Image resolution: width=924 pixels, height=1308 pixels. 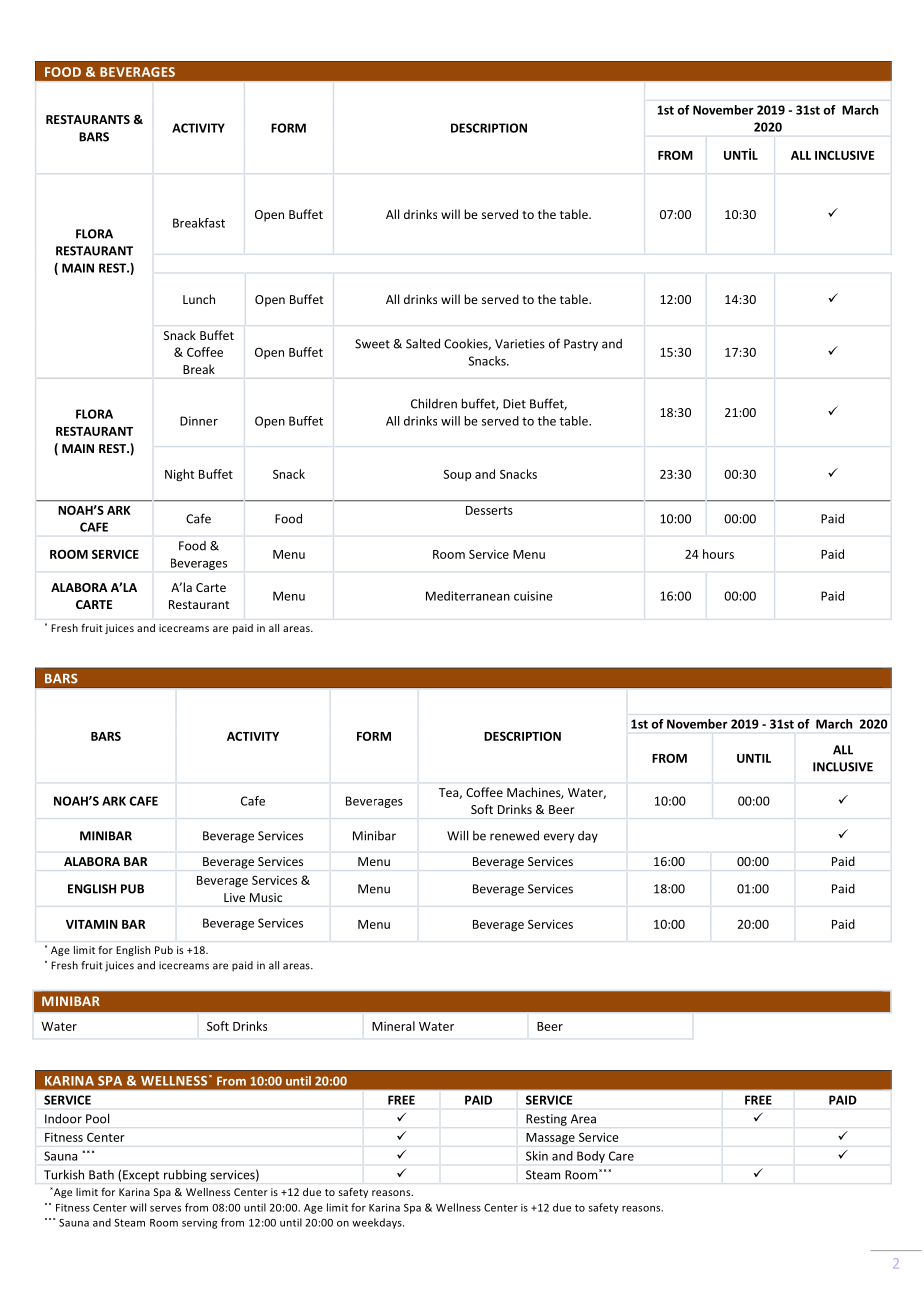 I want to click on Mediterranean, so click(x=468, y=596).
